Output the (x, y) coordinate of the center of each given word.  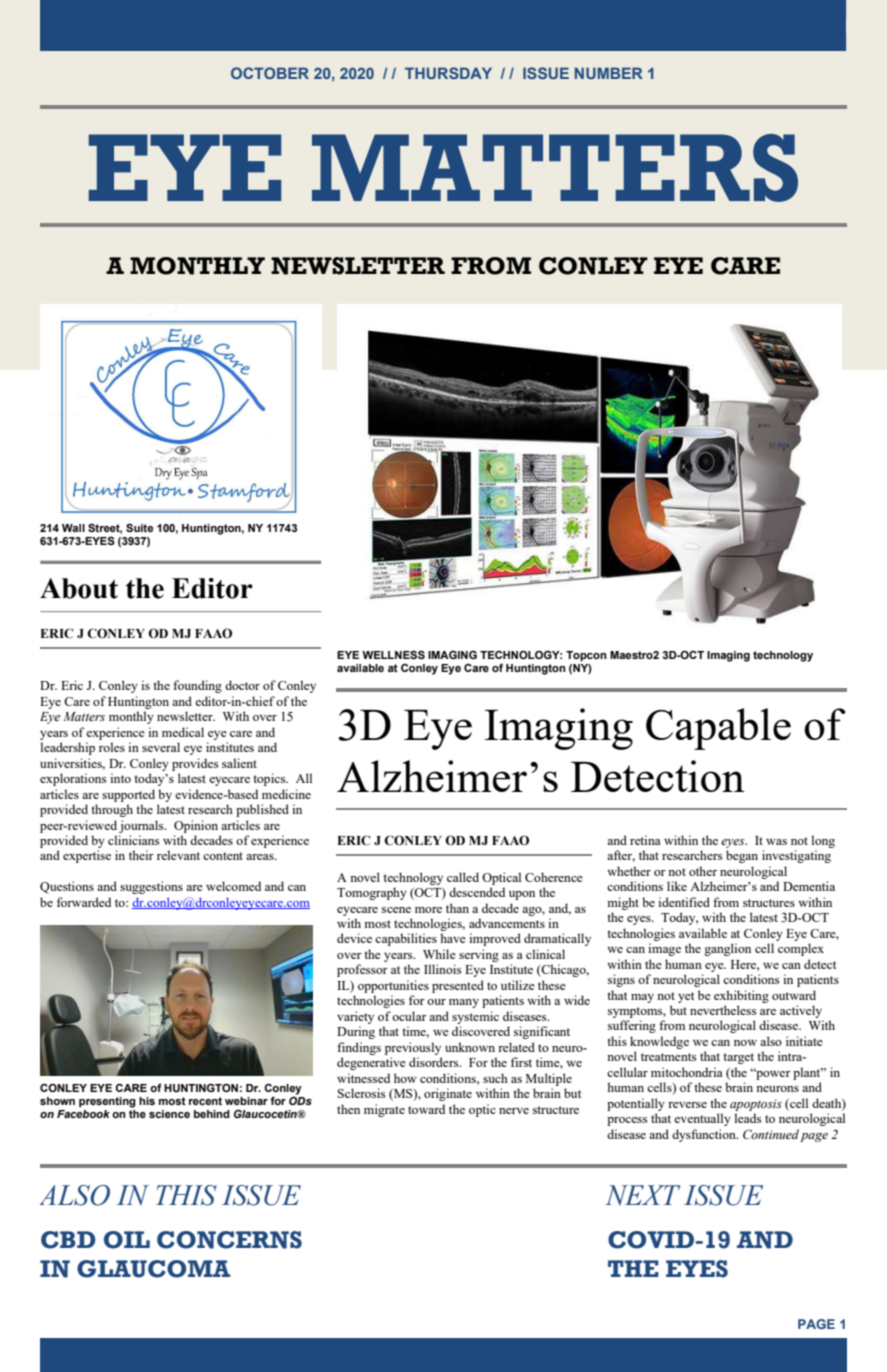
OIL (127, 1240)
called (463, 877)
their (141, 855)
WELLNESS (393, 654)
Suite (139, 527)
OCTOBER (270, 73)
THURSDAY (448, 73)
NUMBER (609, 73)
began (742, 856)
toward (426, 1109)
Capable (718, 729)
